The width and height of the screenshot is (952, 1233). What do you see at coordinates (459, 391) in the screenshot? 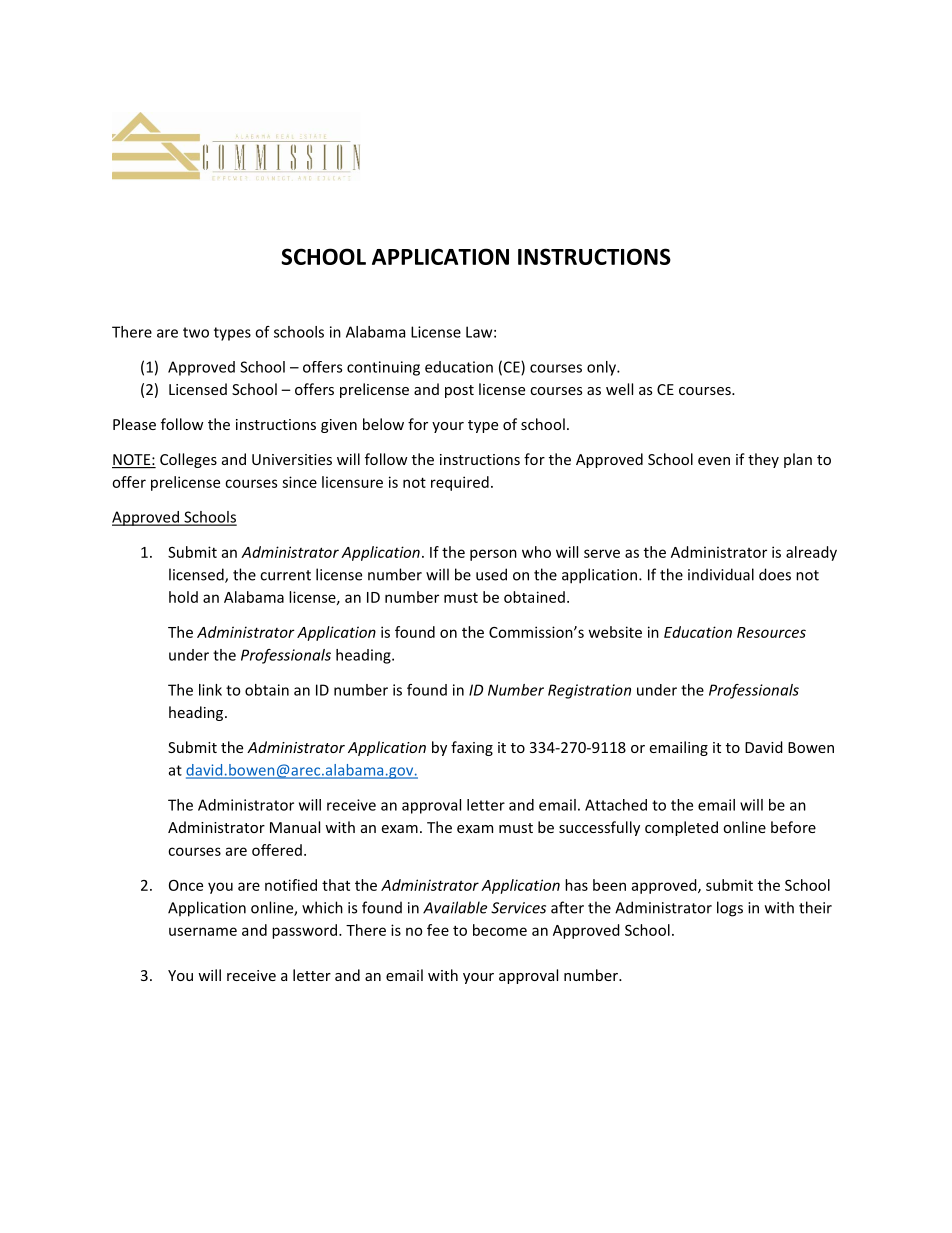
I see `post` at bounding box center [459, 391].
